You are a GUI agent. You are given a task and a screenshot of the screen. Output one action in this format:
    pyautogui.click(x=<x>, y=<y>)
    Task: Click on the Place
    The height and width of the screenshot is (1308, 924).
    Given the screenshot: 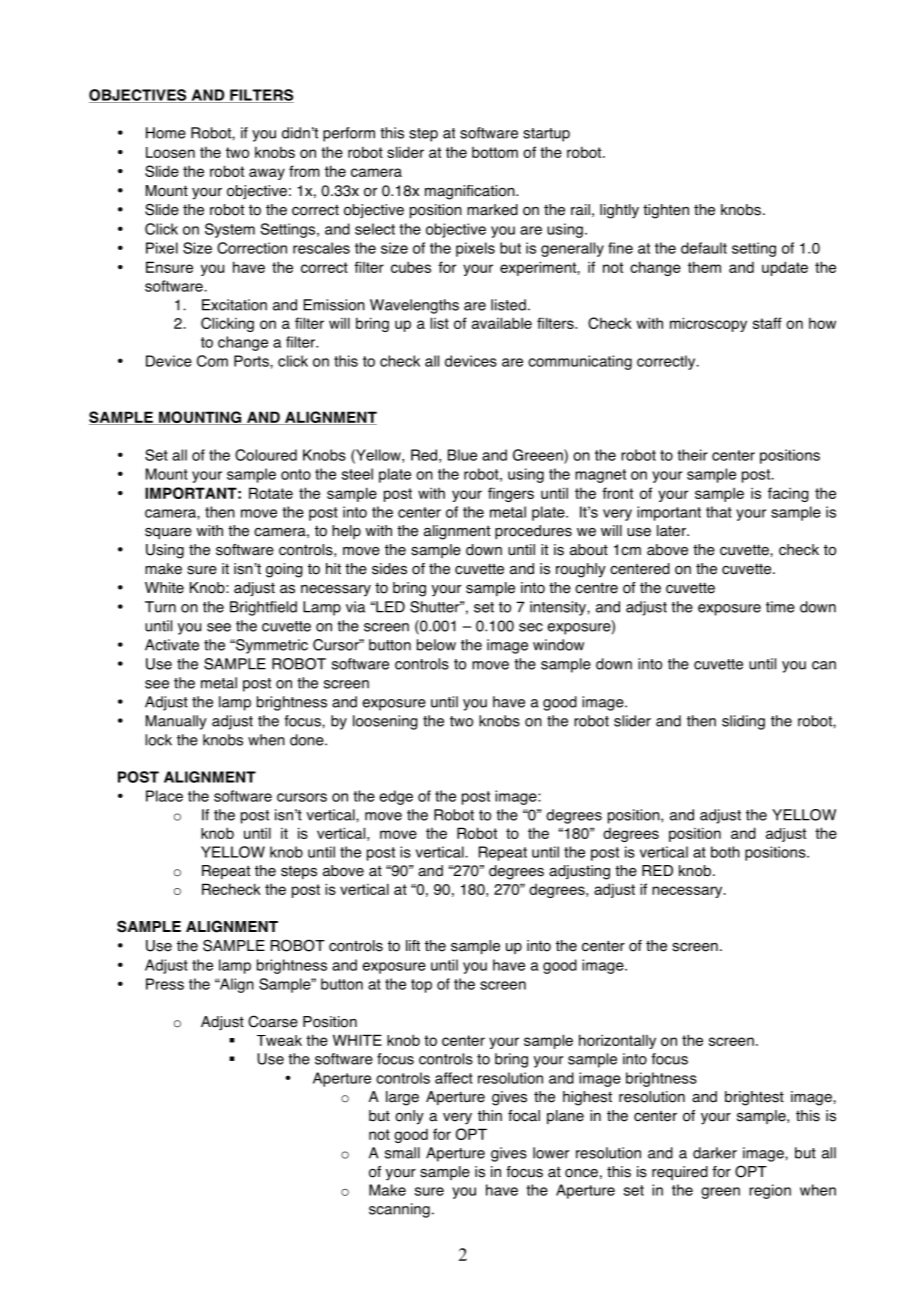 What is the action you would take?
    pyautogui.click(x=164, y=796)
